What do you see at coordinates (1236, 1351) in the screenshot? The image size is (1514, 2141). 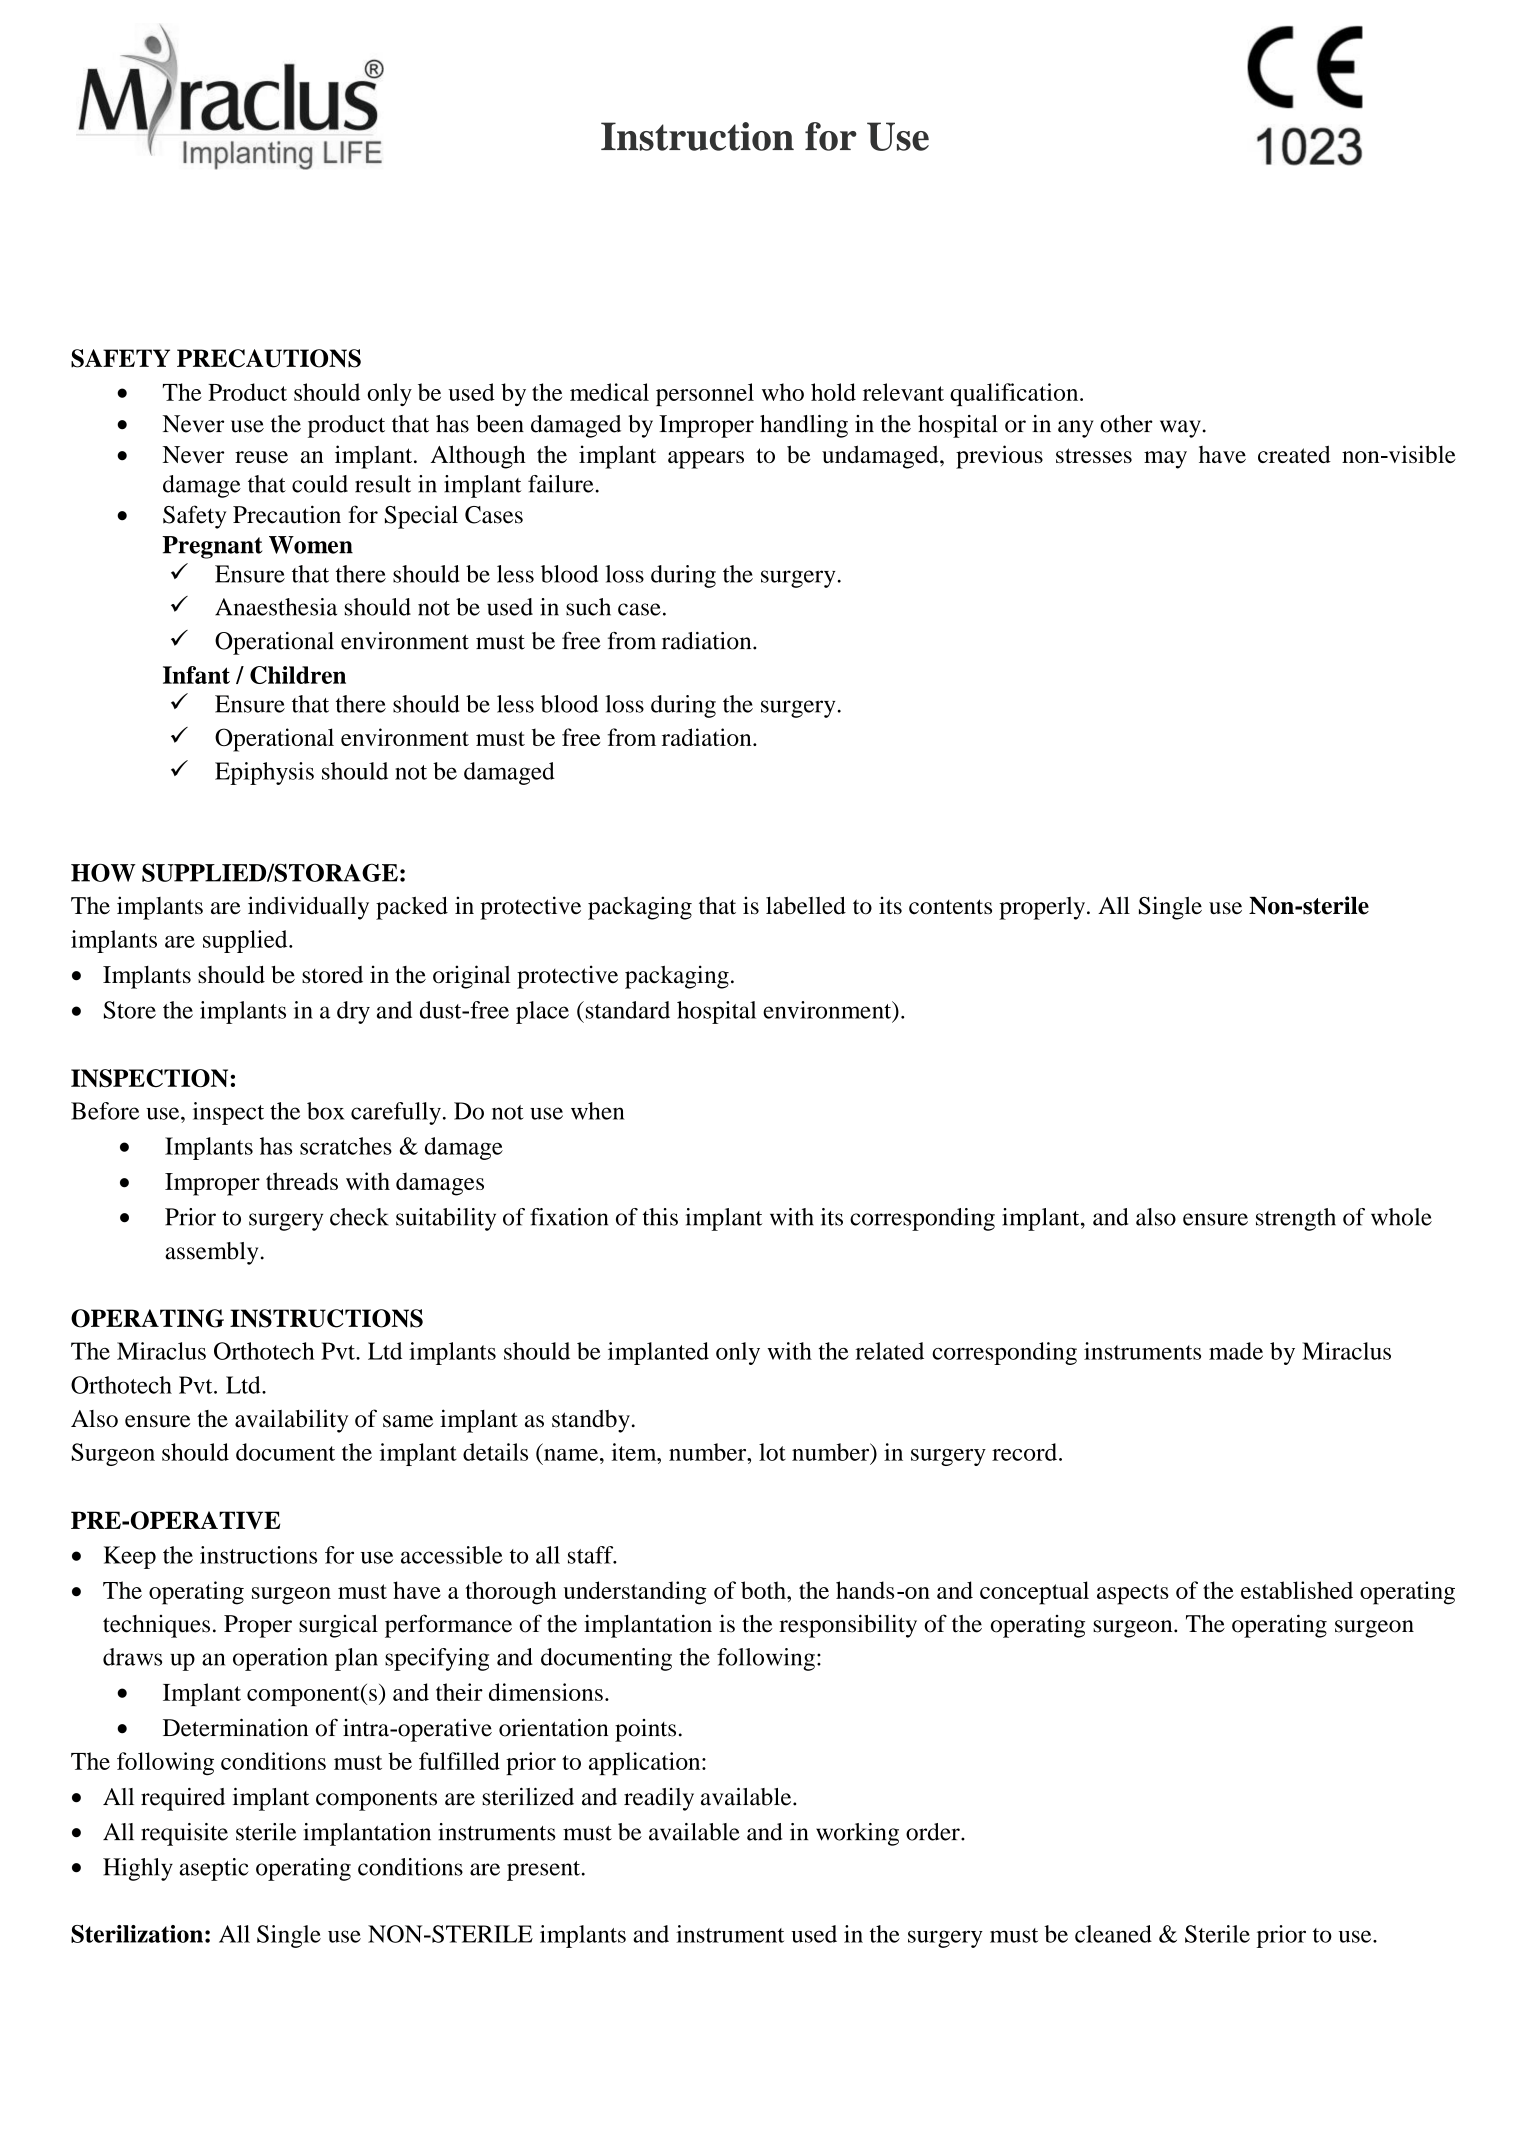 I see `made` at bounding box center [1236, 1351].
